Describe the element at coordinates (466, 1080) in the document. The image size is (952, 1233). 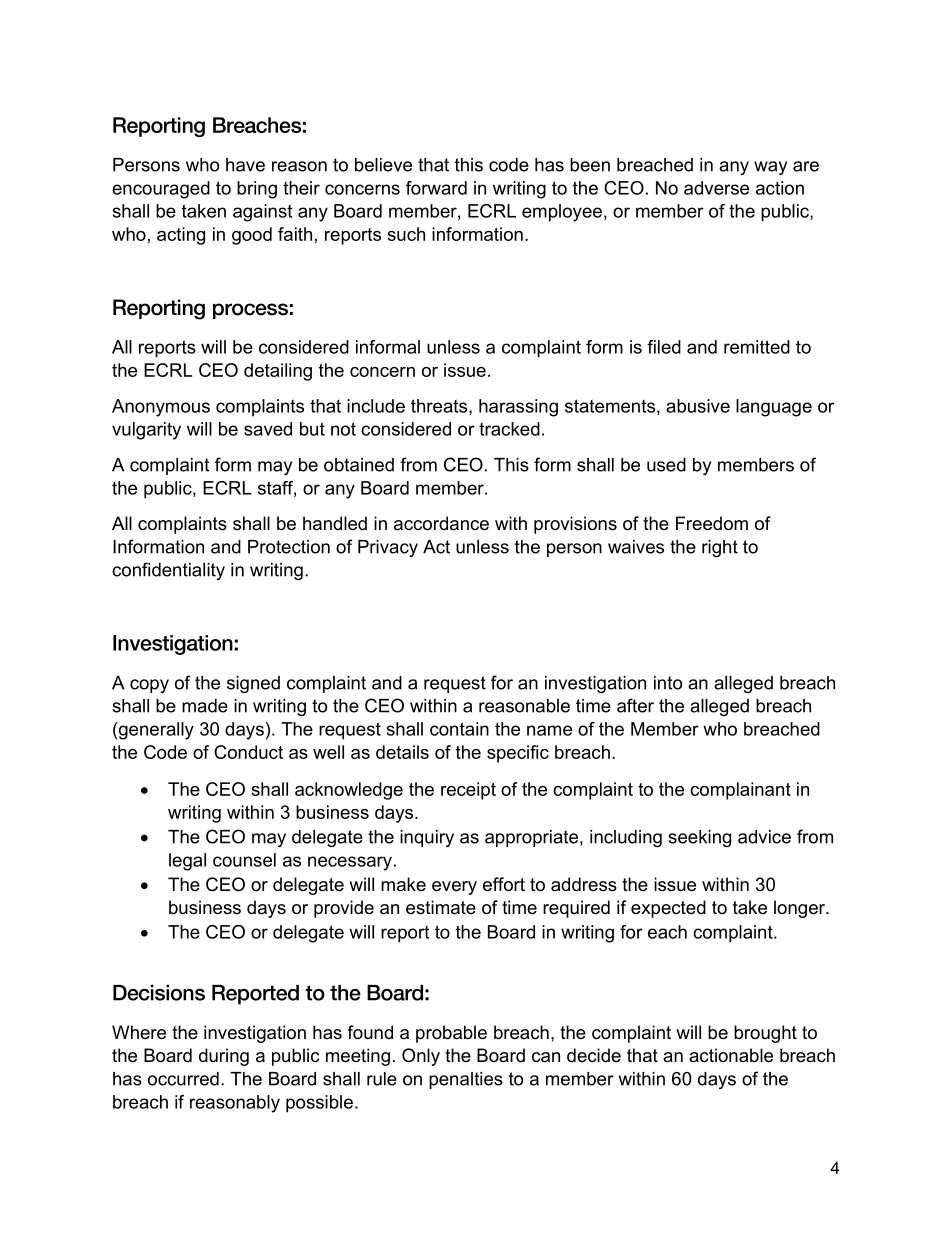
I see `penalties` at that location.
